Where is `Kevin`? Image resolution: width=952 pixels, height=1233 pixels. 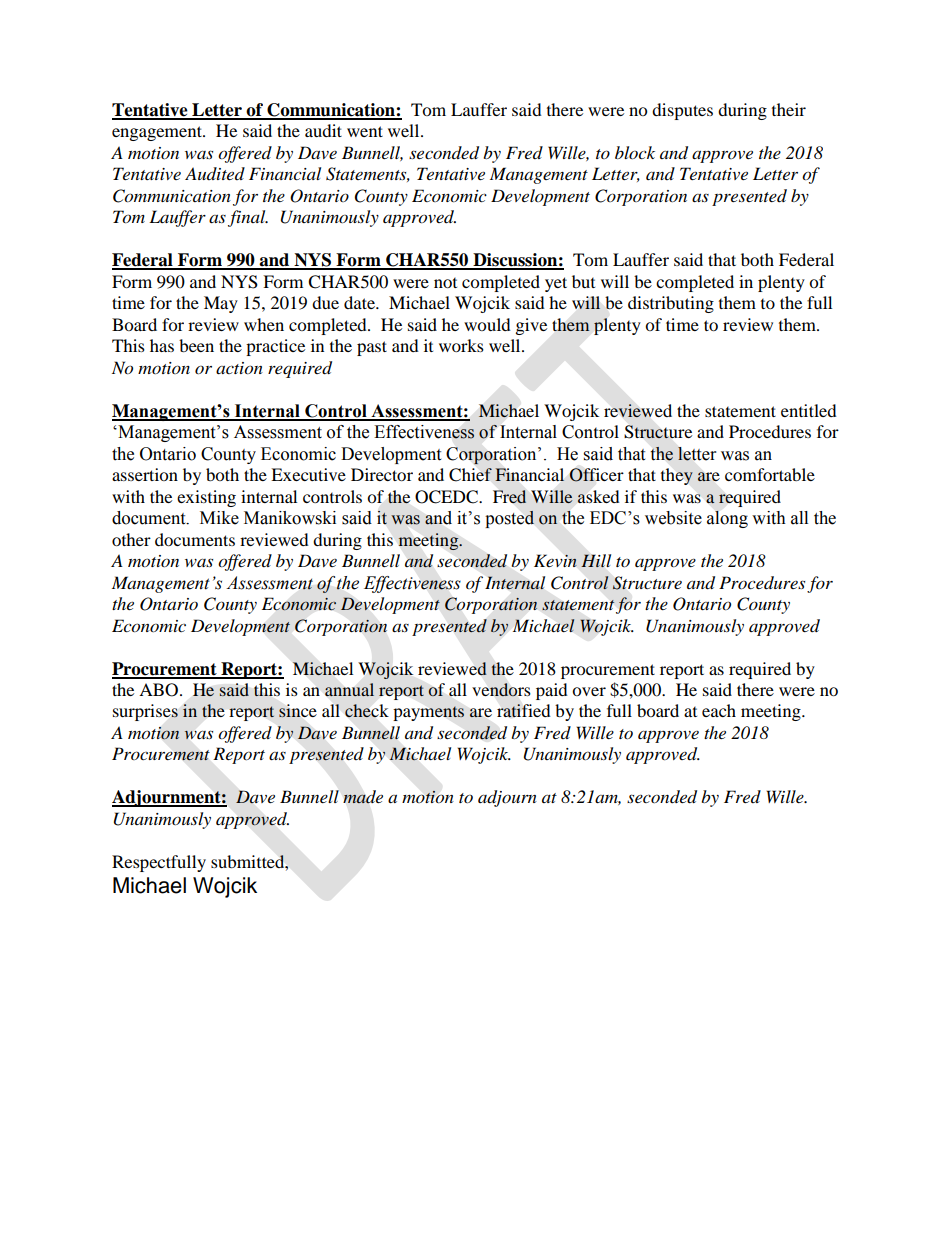
Kevin is located at coordinates (555, 560).
